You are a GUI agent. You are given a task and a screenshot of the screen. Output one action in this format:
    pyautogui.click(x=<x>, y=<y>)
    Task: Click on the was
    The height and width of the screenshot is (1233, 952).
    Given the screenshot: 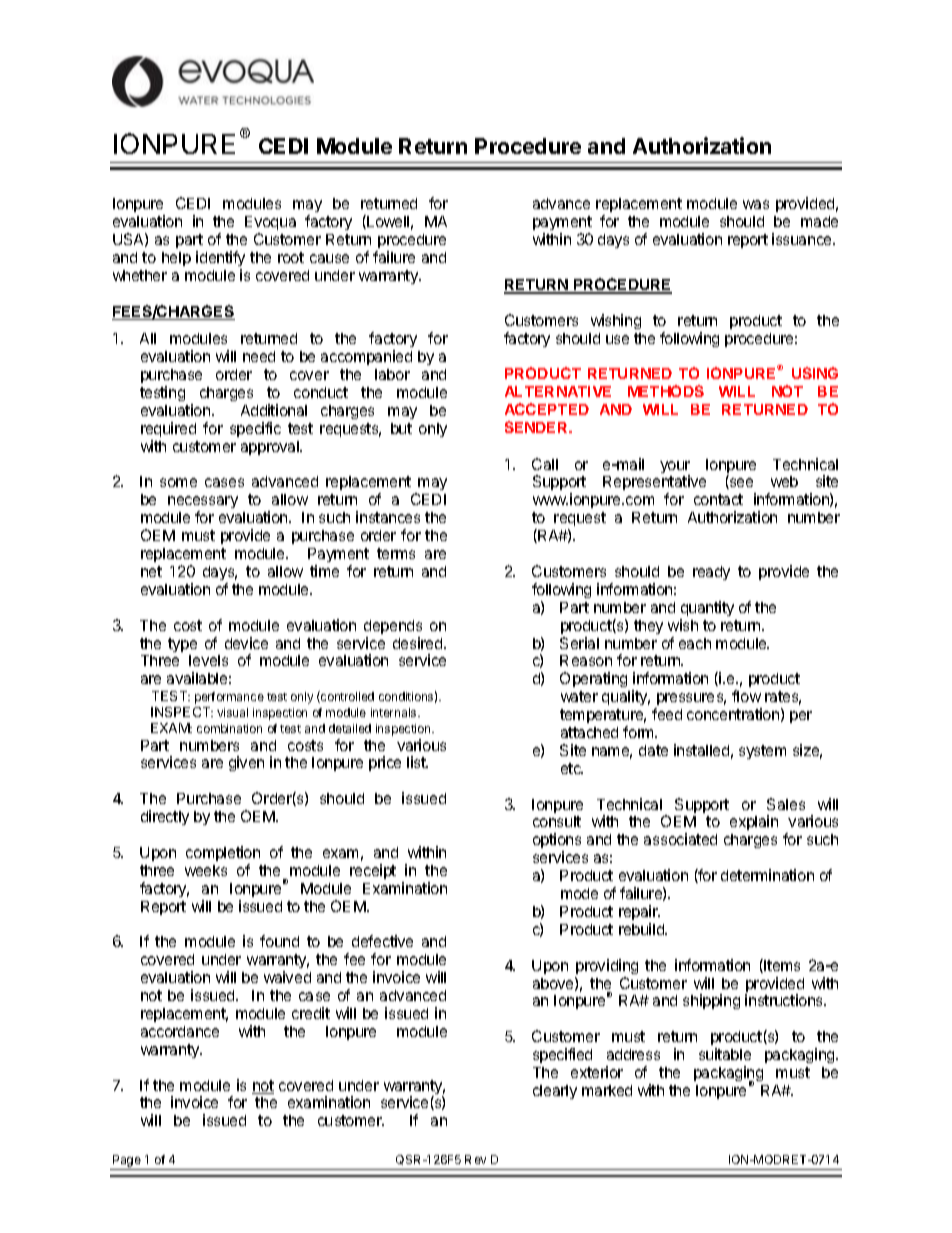 What is the action you would take?
    pyautogui.click(x=756, y=204)
